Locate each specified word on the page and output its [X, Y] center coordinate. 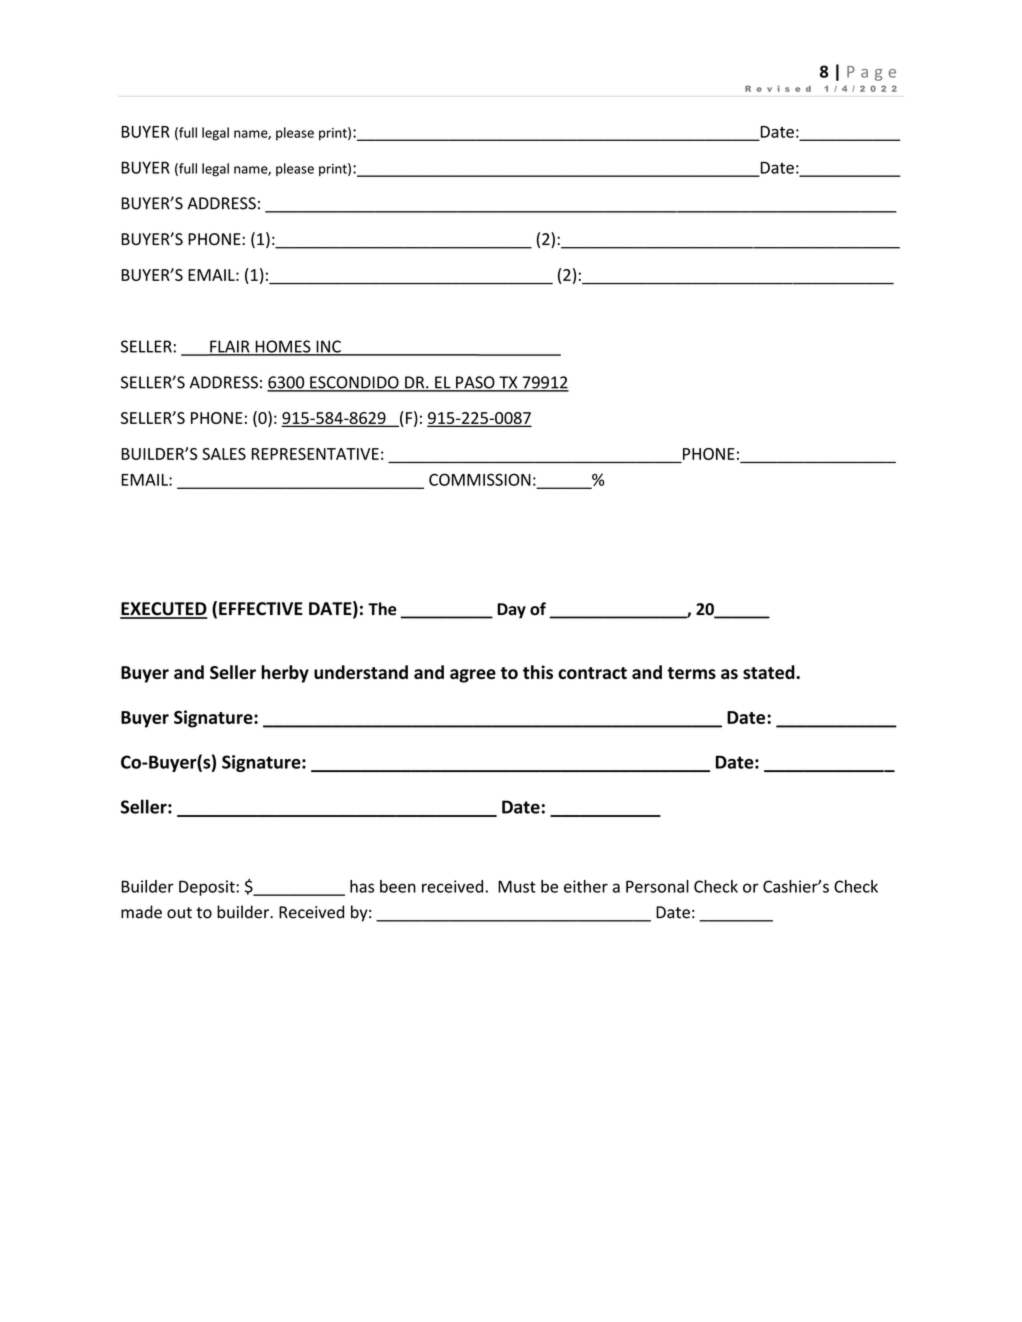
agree [473, 676]
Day [511, 611]
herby [285, 674]
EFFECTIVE [261, 609]
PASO [475, 383]
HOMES [283, 347]
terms [691, 673]
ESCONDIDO [354, 383]
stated [770, 672]
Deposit [208, 888]
